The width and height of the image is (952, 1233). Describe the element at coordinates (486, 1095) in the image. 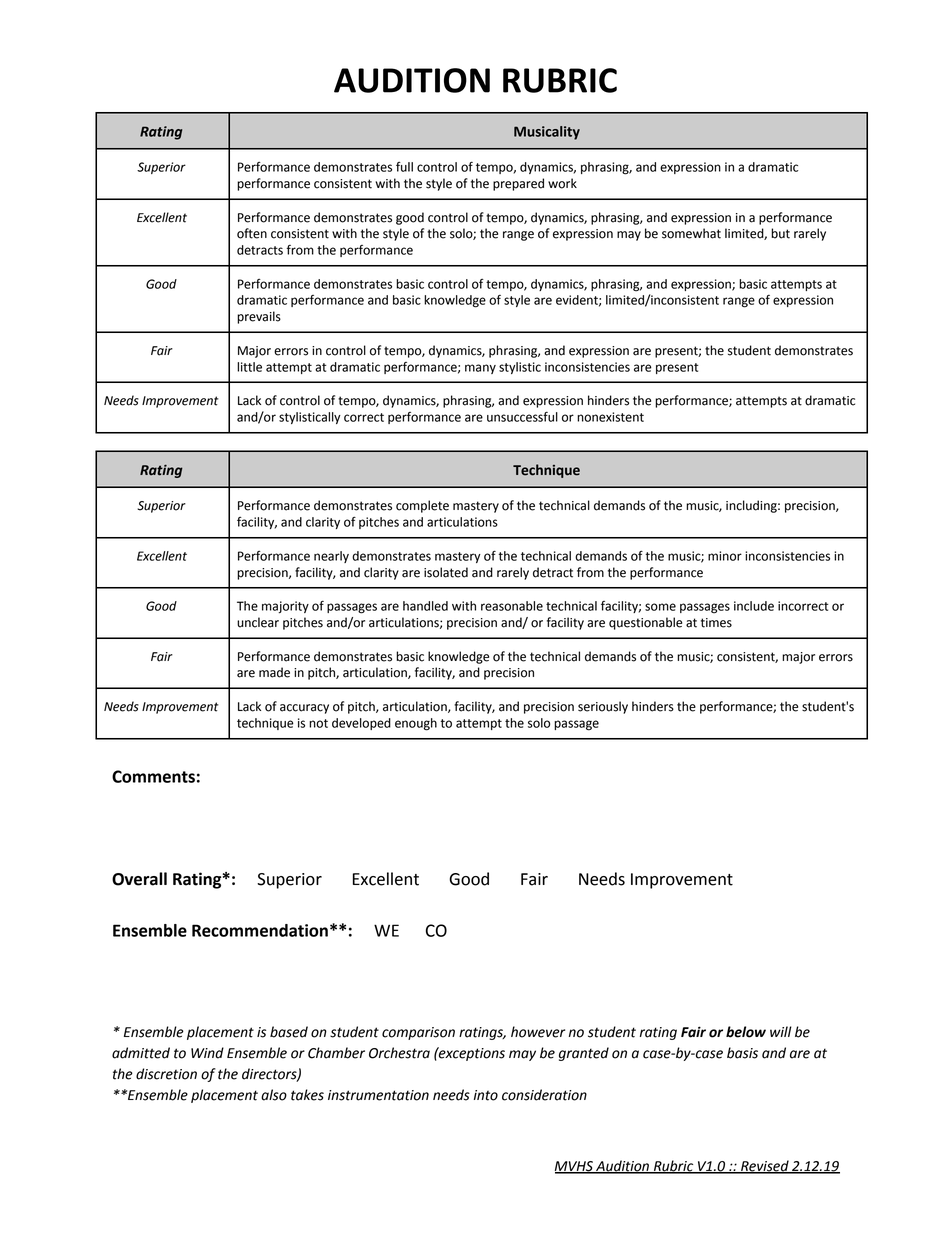

I see `into` at that location.
